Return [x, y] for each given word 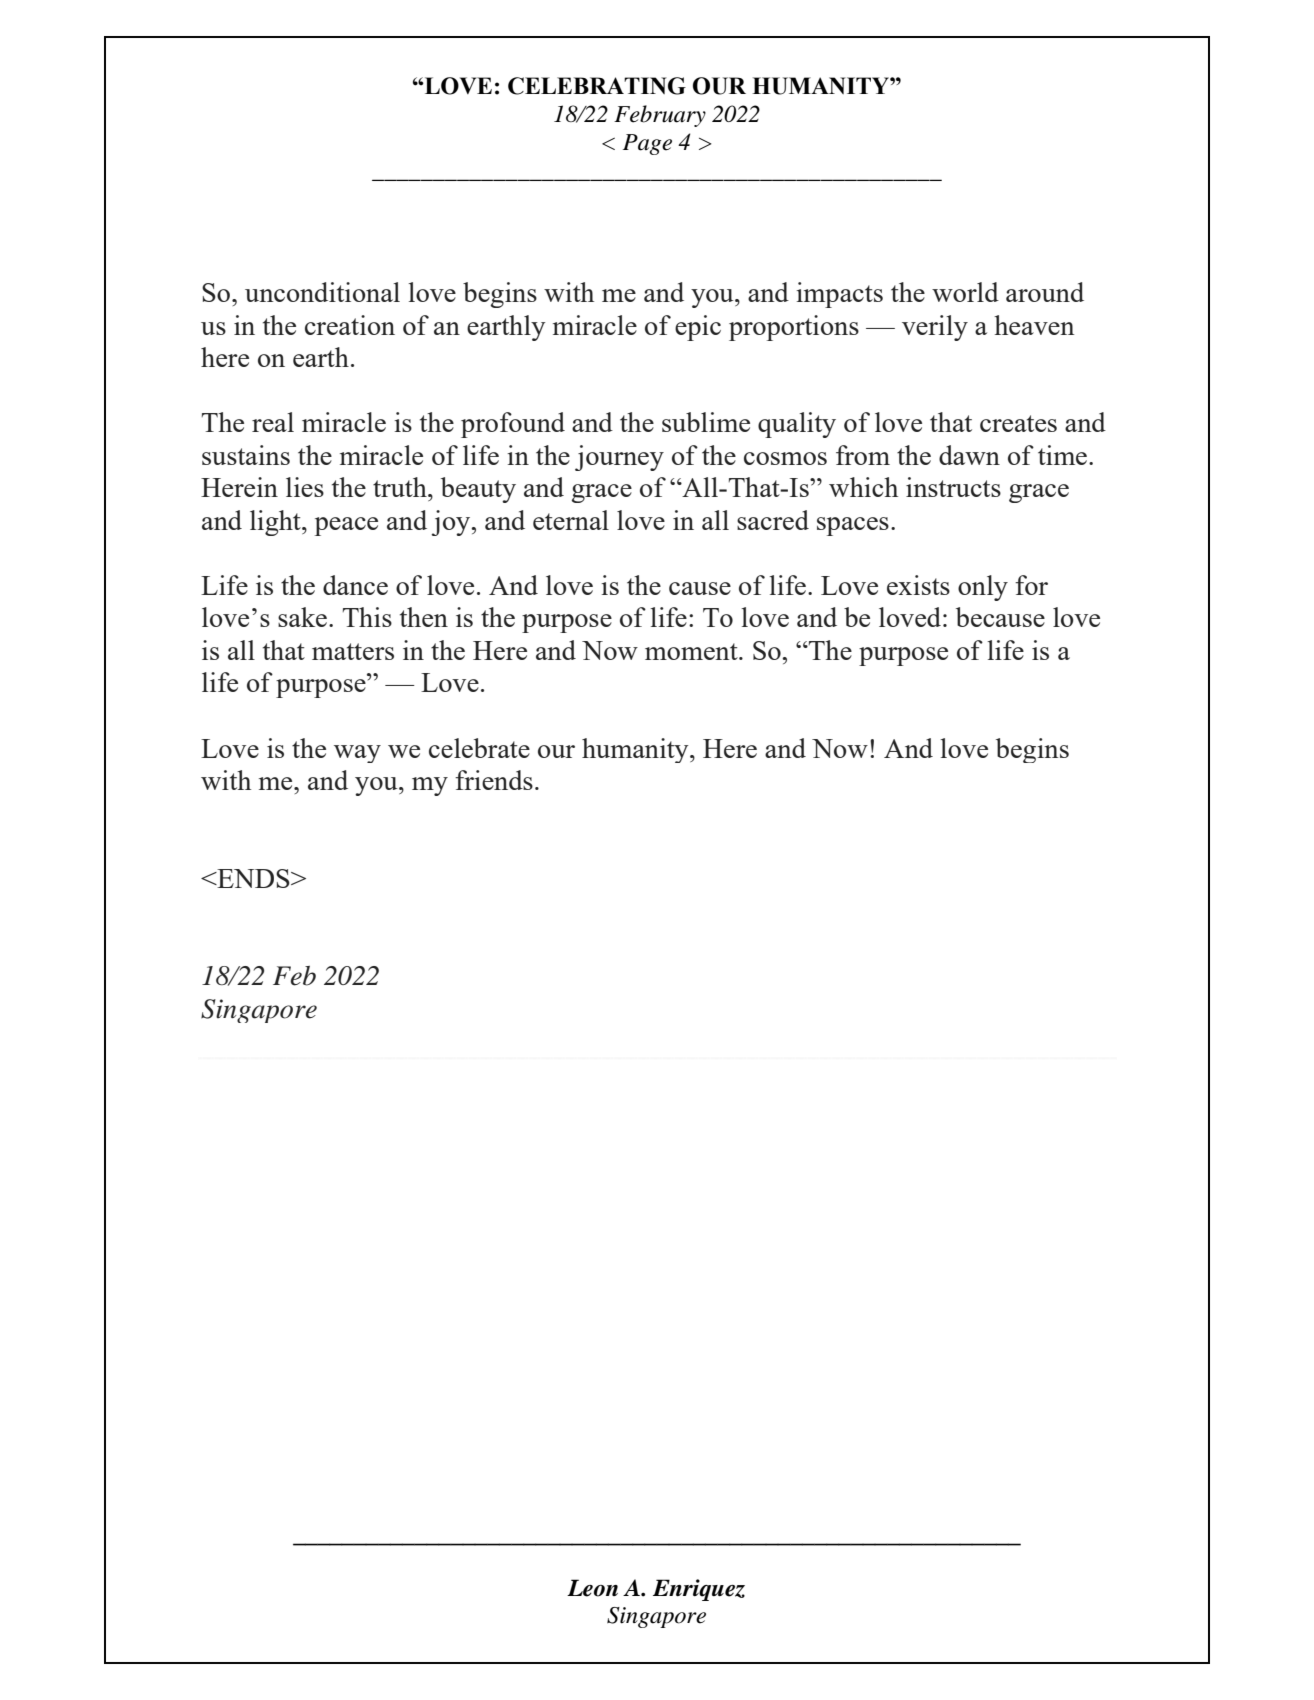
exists [918, 585]
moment [692, 651]
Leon [592, 1588]
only [983, 588]
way [357, 754]
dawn [969, 455]
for [1031, 585]
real [273, 422]
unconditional [322, 292]
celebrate [479, 748]
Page [647, 144]
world [965, 292]
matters [353, 651]
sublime [706, 422]
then [424, 617]
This [367, 617]
